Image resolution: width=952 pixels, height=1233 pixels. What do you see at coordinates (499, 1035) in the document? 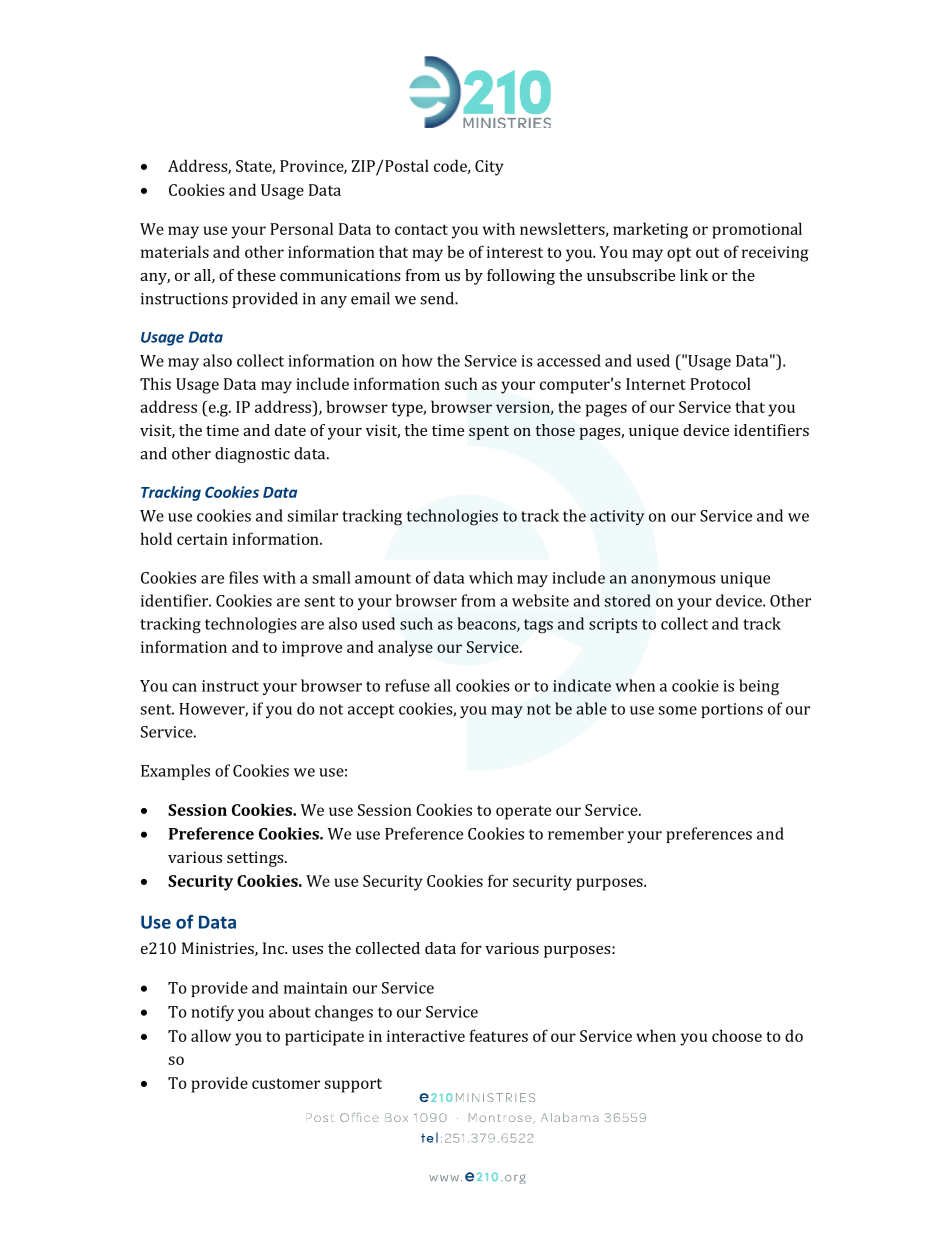
I see `features` at bounding box center [499, 1035].
